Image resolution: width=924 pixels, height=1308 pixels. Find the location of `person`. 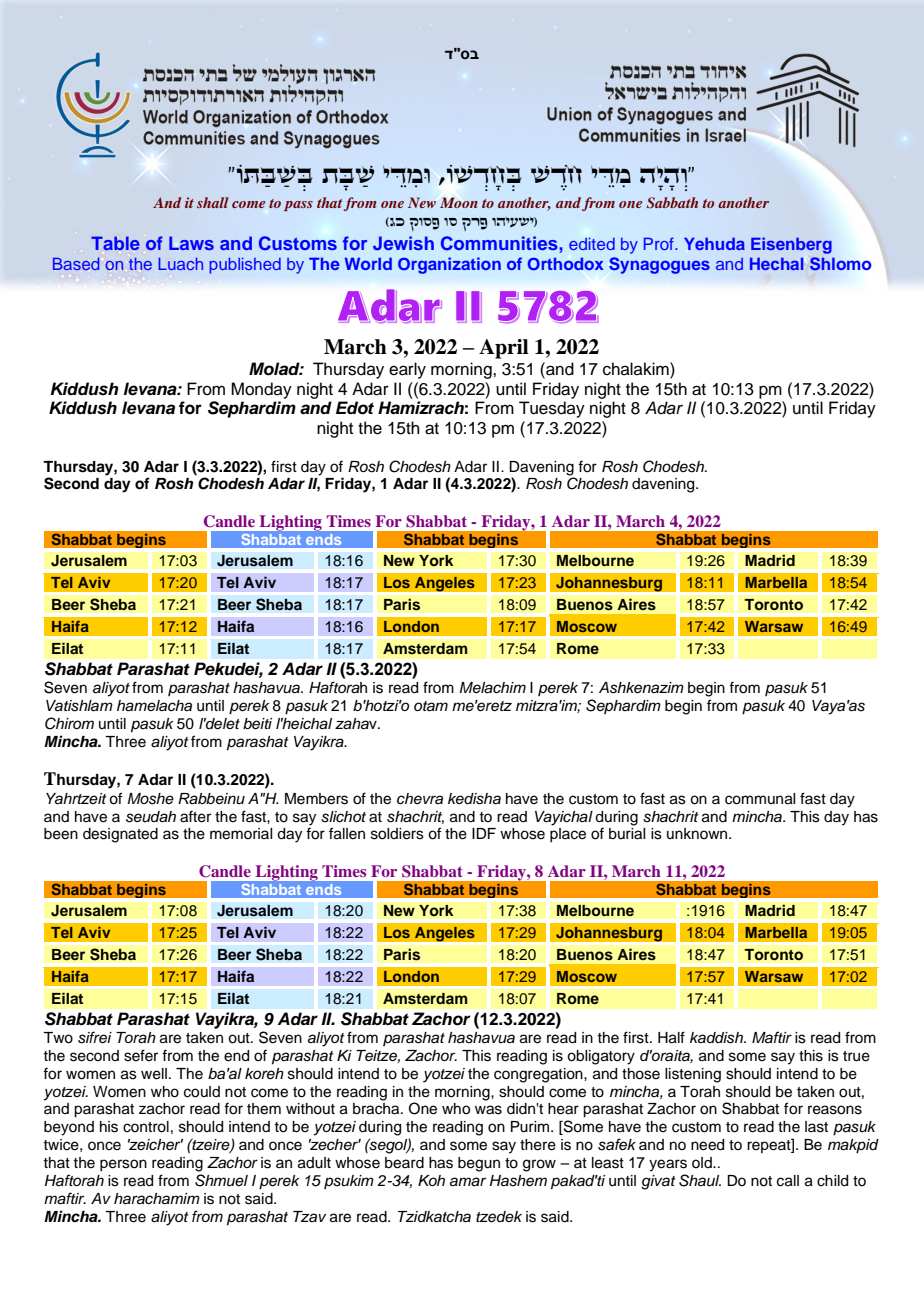

person is located at coordinates (123, 1165).
